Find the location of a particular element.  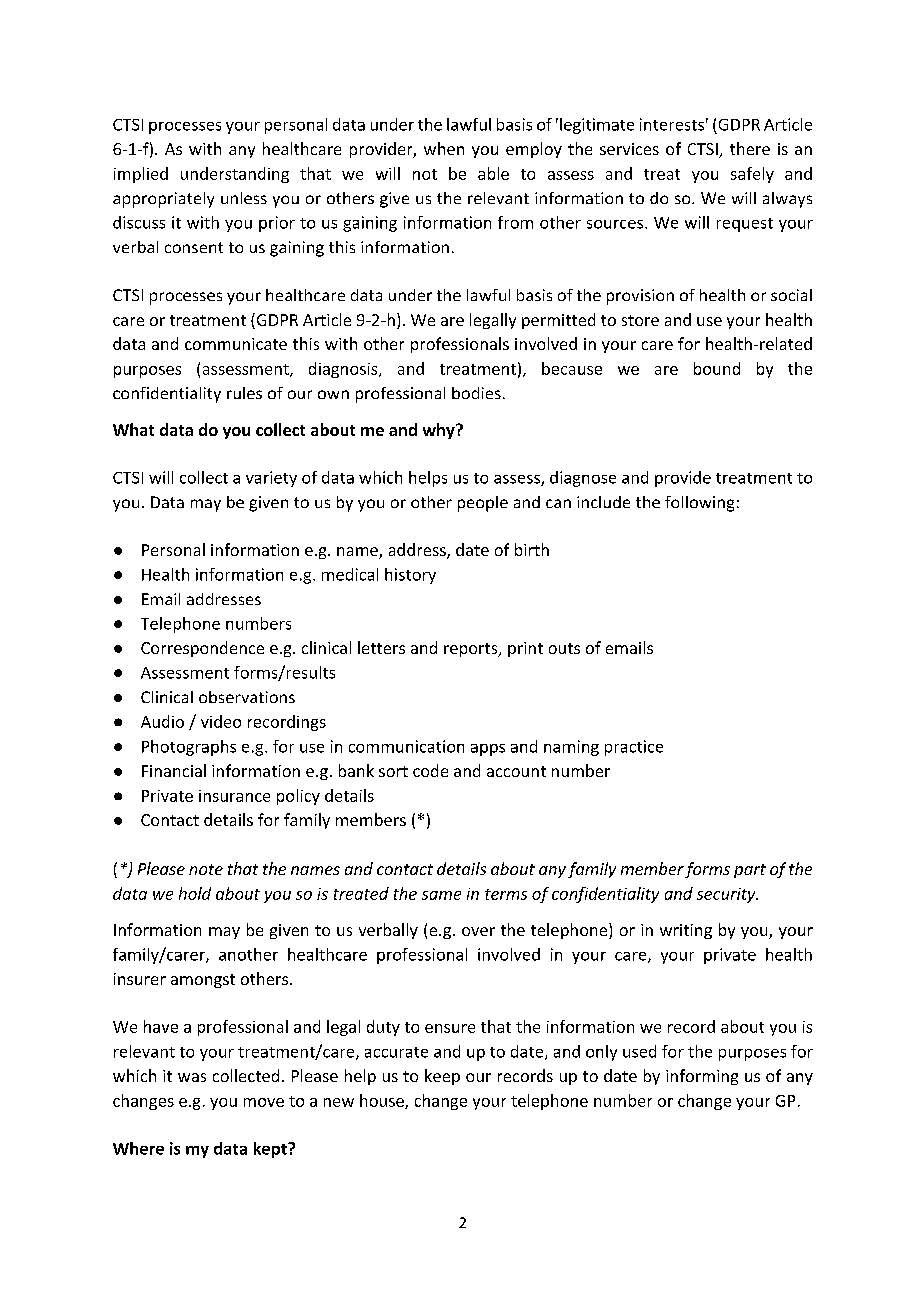

keep is located at coordinates (442, 1077).
